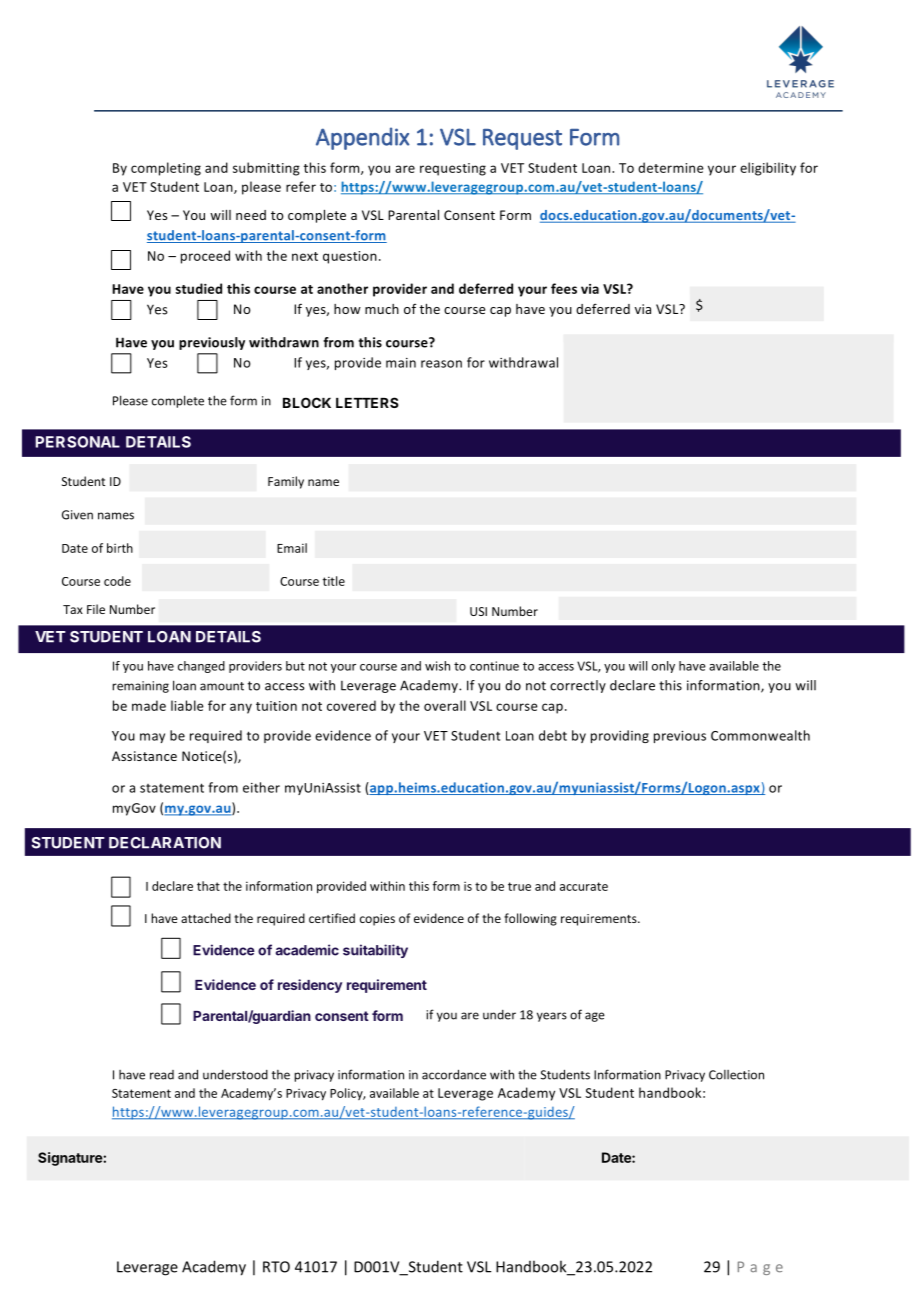  Describe the element at coordinates (206, 918) in the screenshot. I see `attached` at that location.
